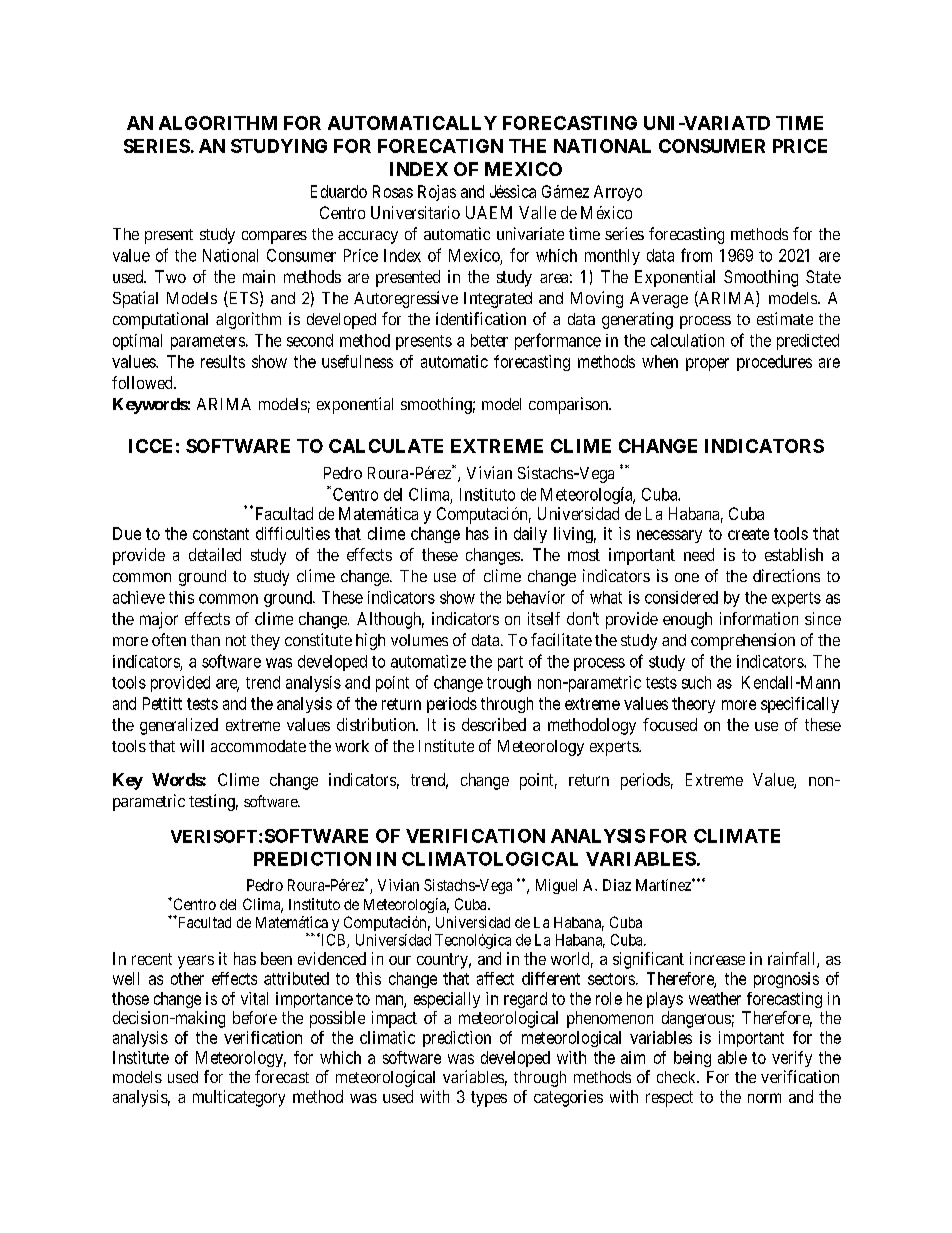 The image size is (952, 1233). What do you see at coordinates (386, 446) in the screenshot?
I see `CALCULATE` at bounding box center [386, 446].
